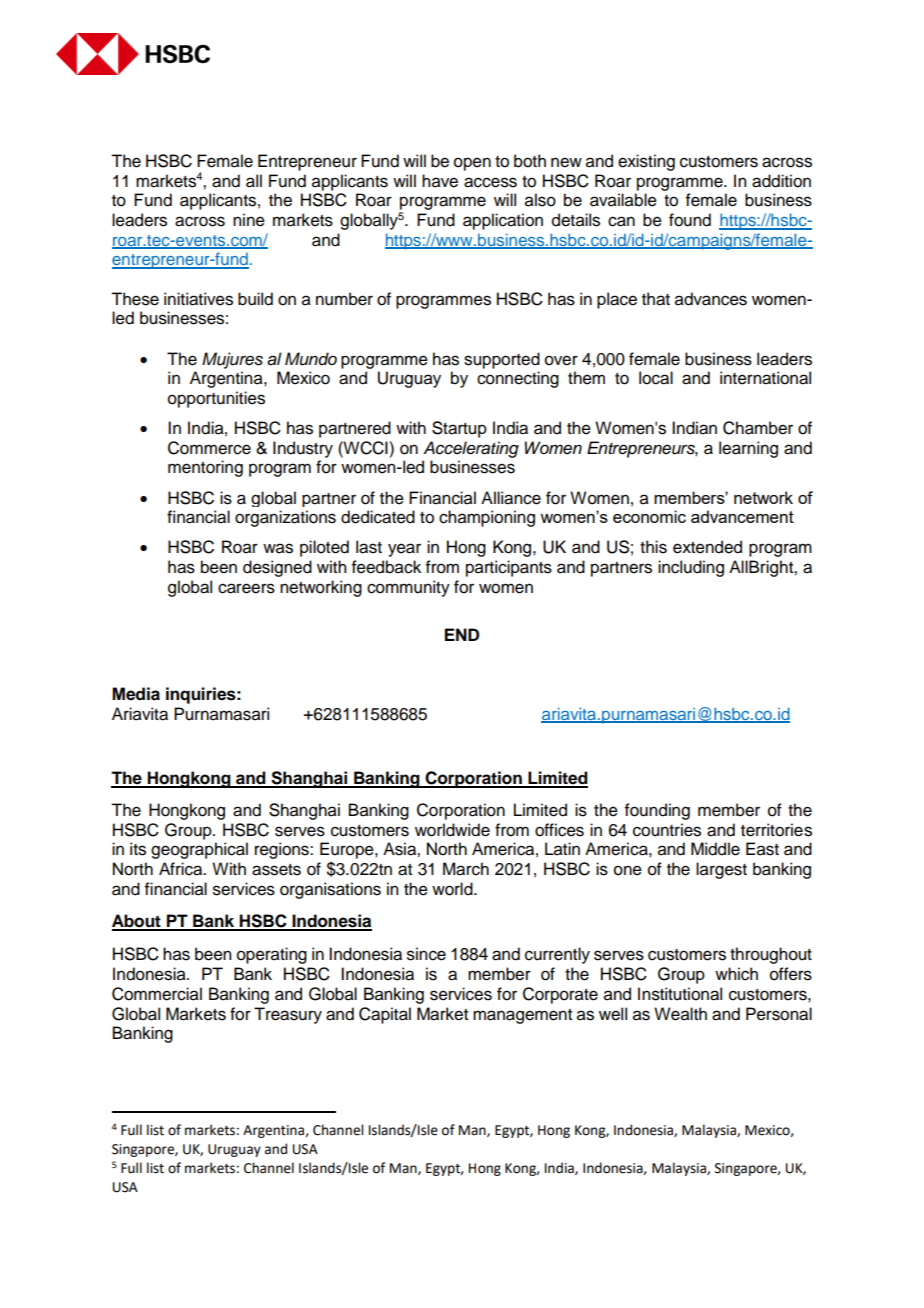 The image size is (924, 1308). I want to click on countries, so click(667, 830).
